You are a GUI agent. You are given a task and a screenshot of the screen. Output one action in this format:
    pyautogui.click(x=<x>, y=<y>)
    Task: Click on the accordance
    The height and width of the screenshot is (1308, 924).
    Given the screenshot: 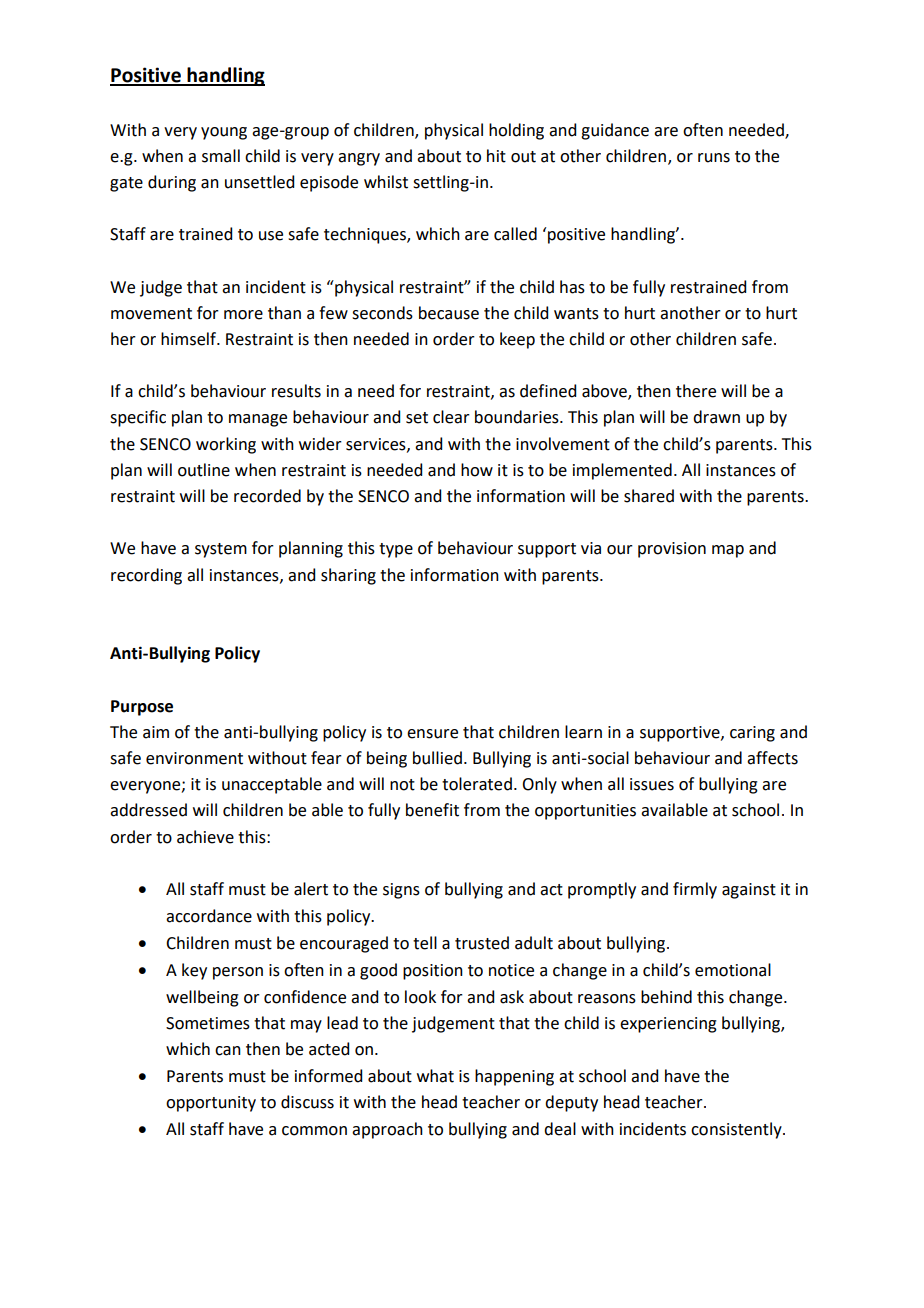 What is the action you would take?
    pyautogui.click(x=209, y=916)
